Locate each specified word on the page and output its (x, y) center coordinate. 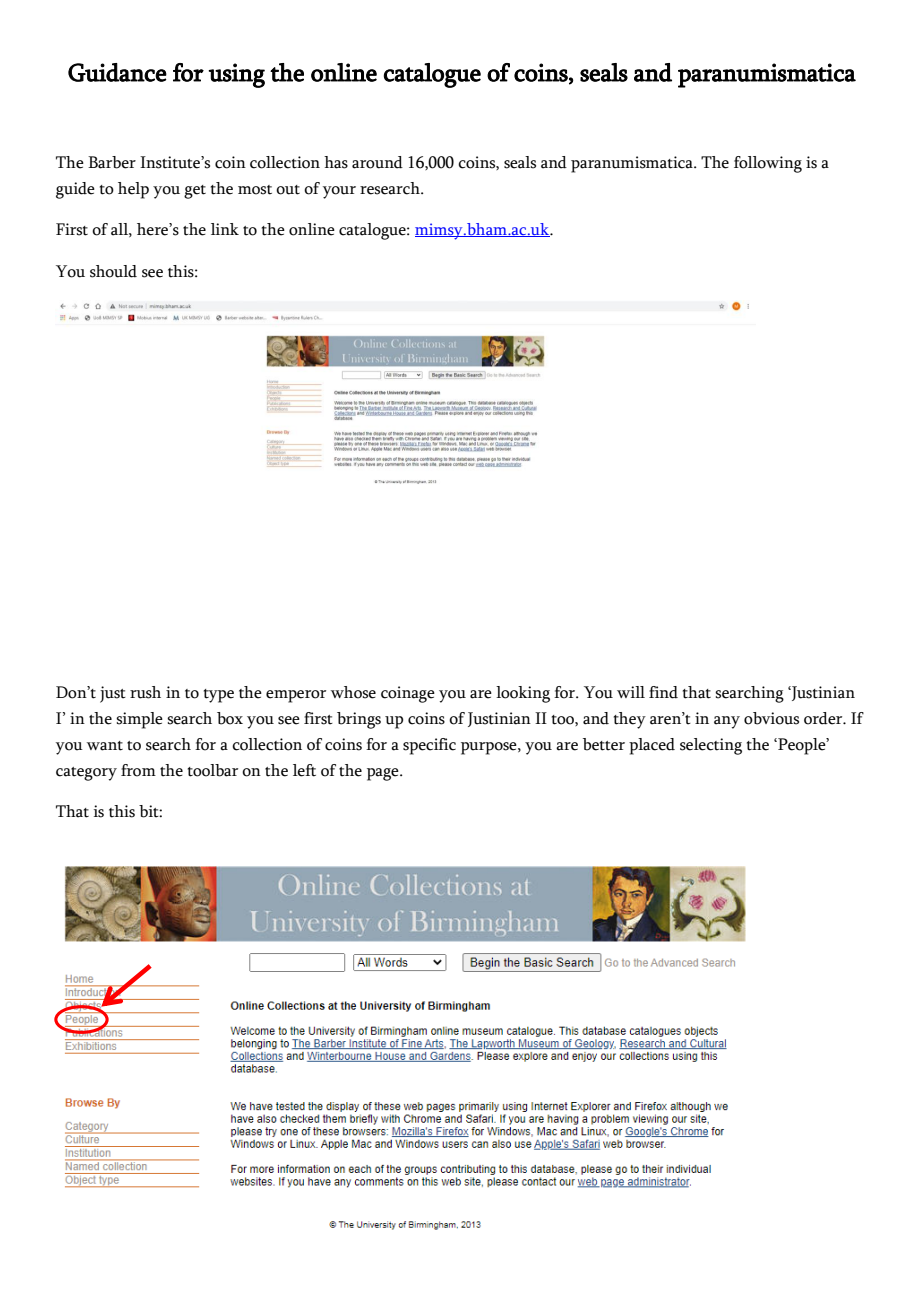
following (768, 164)
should (113, 271)
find (663, 692)
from (138, 770)
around (377, 162)
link (225, 229)
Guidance (117, 72)
